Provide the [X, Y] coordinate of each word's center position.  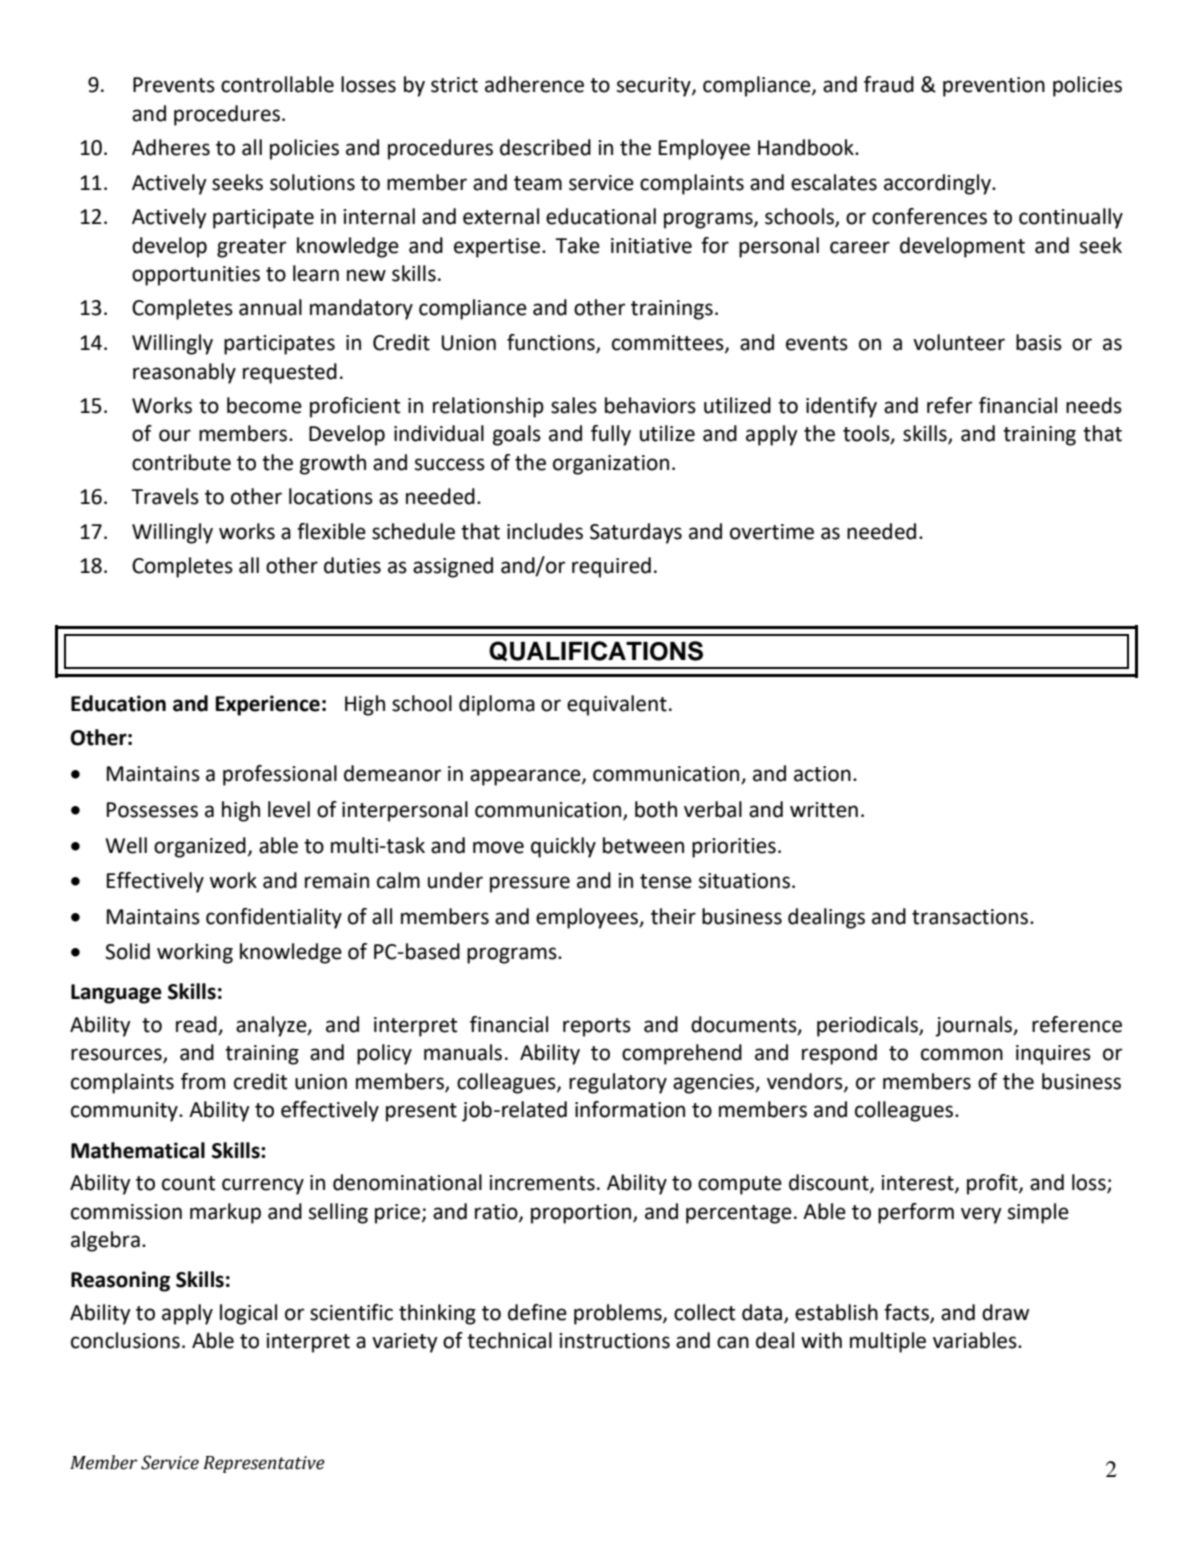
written [824, 810]
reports [597, 1027]
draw [1005, 1312]
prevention [994, 87]
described [545, 147]
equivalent [617, 705]
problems [619, 1314]
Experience [268, 705]
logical [248, 1314]
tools [867, 434]
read [196, 1024]
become [264, 405]
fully [611, 435]
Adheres [171, 147]
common [962, 1054]
